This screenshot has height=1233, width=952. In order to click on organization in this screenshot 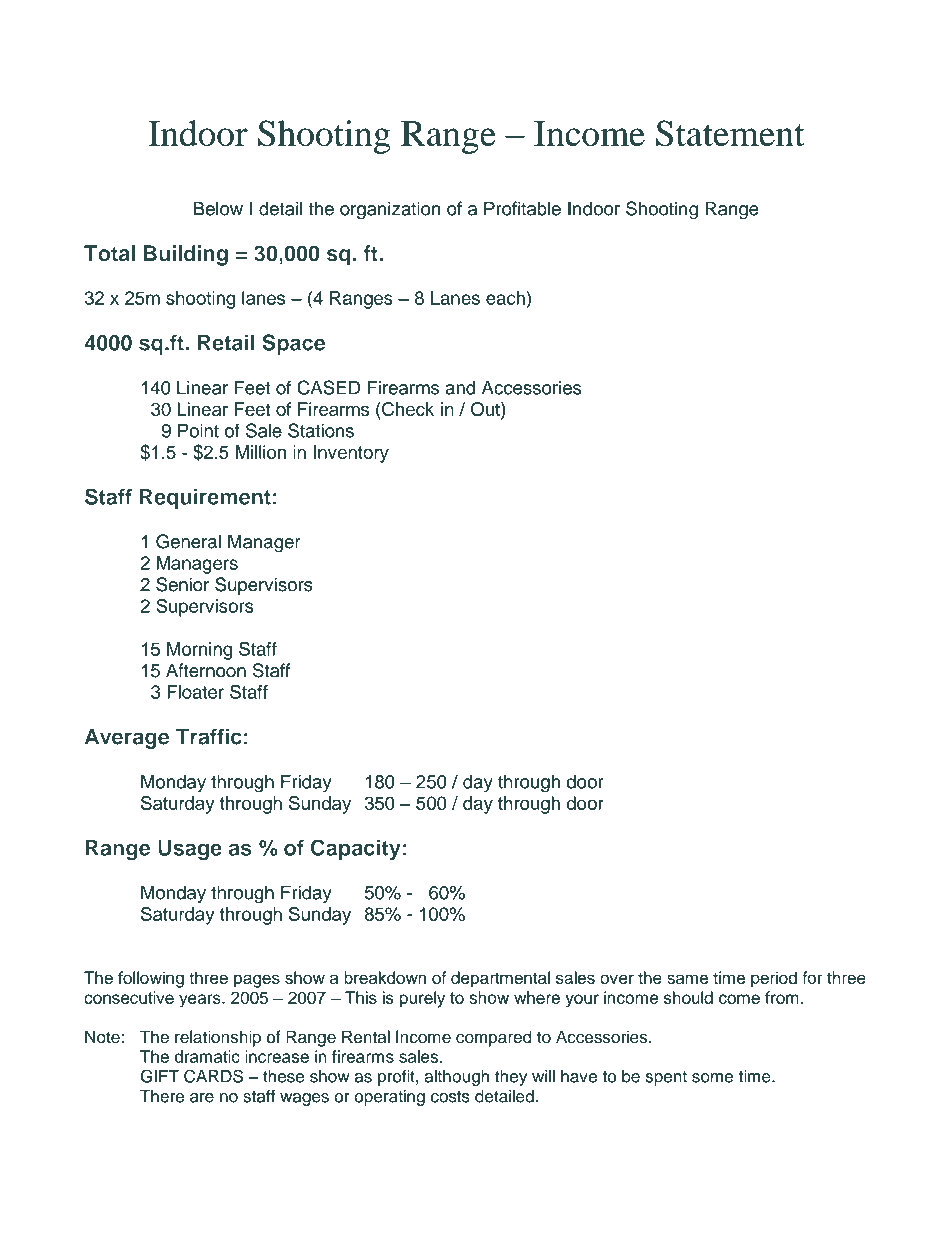, I will do `click(390, 210)`.
